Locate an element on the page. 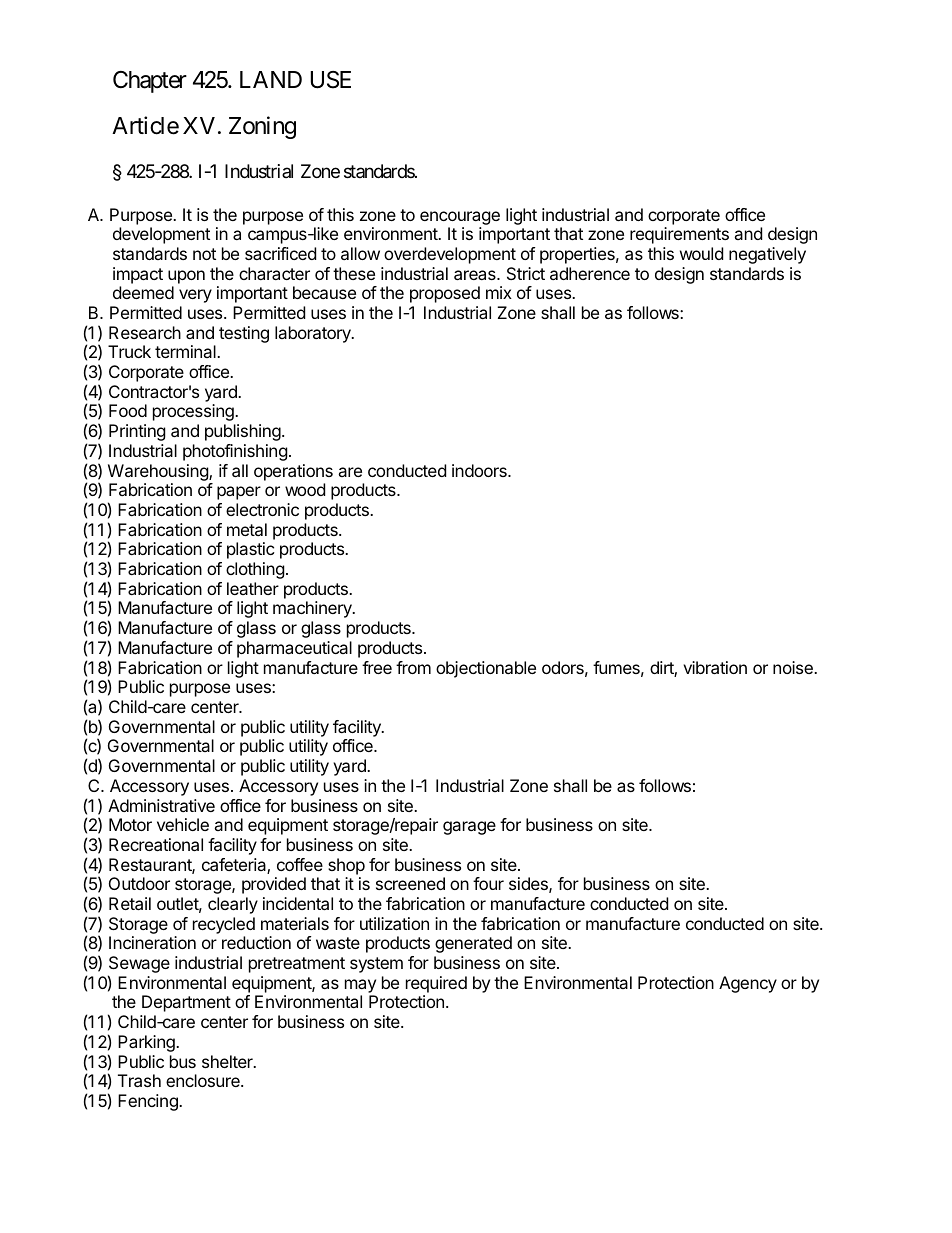 The width and height of the image is (952, 1233). required is located at coordinates (436, 984).
